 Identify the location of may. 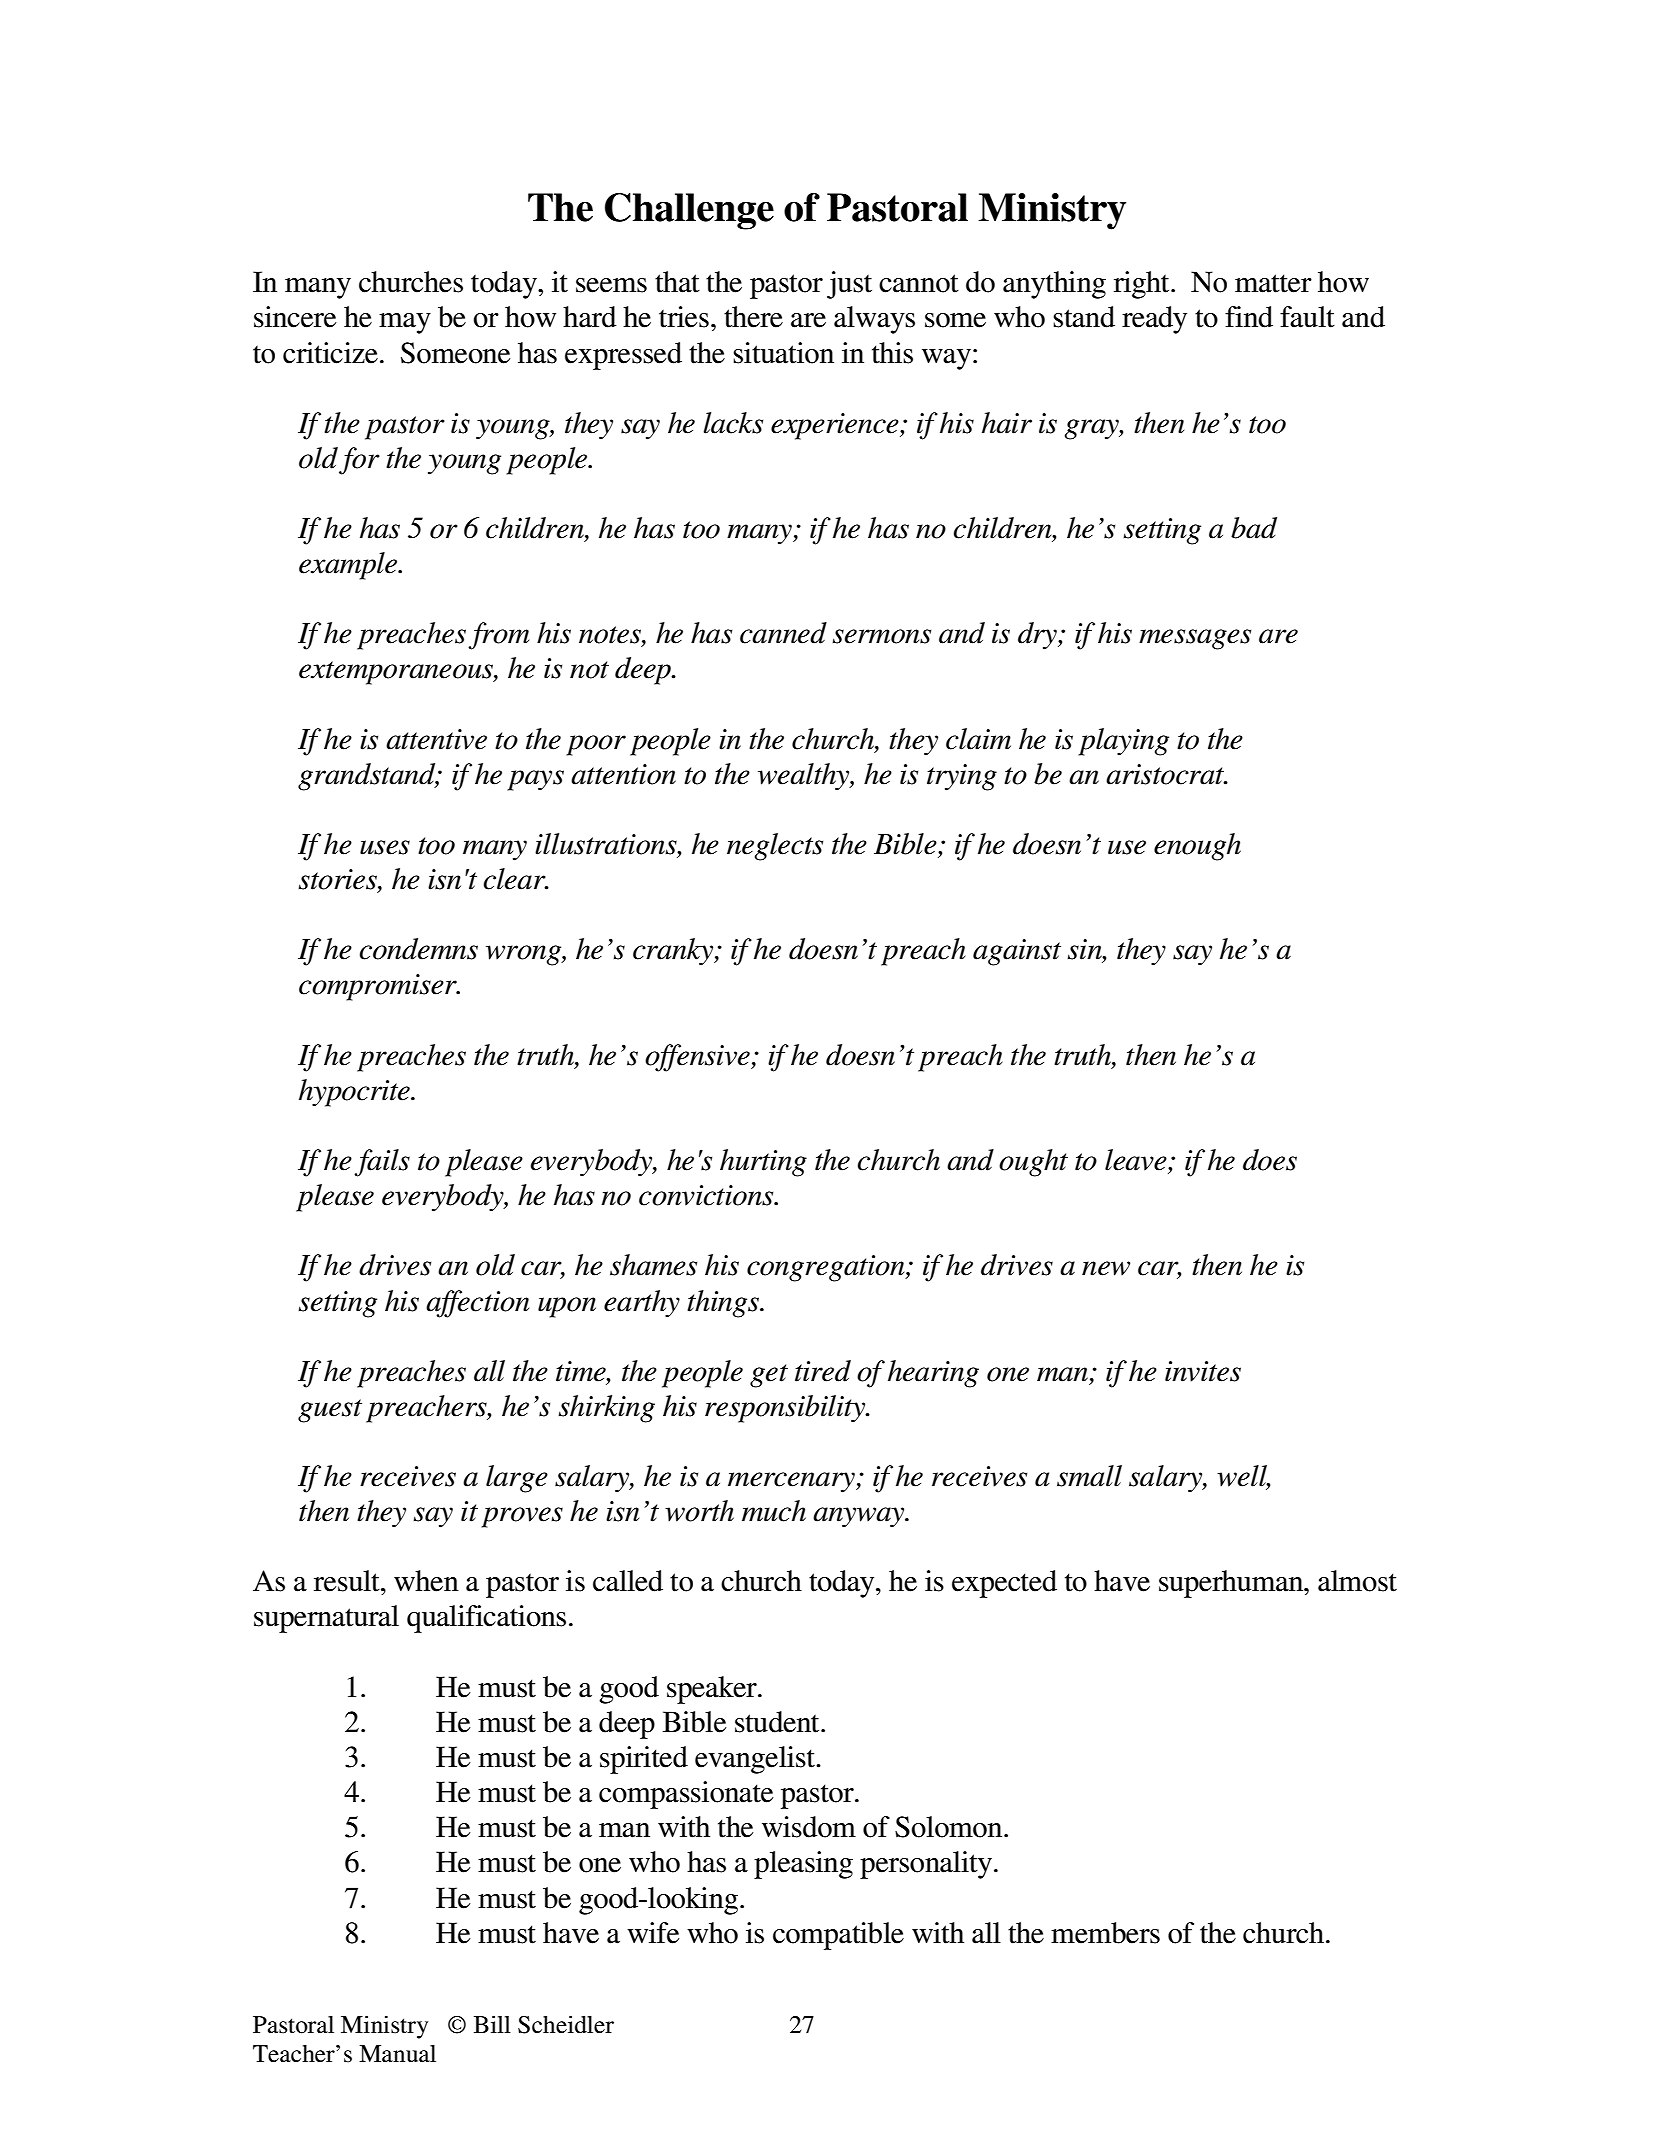
(405, 323).
